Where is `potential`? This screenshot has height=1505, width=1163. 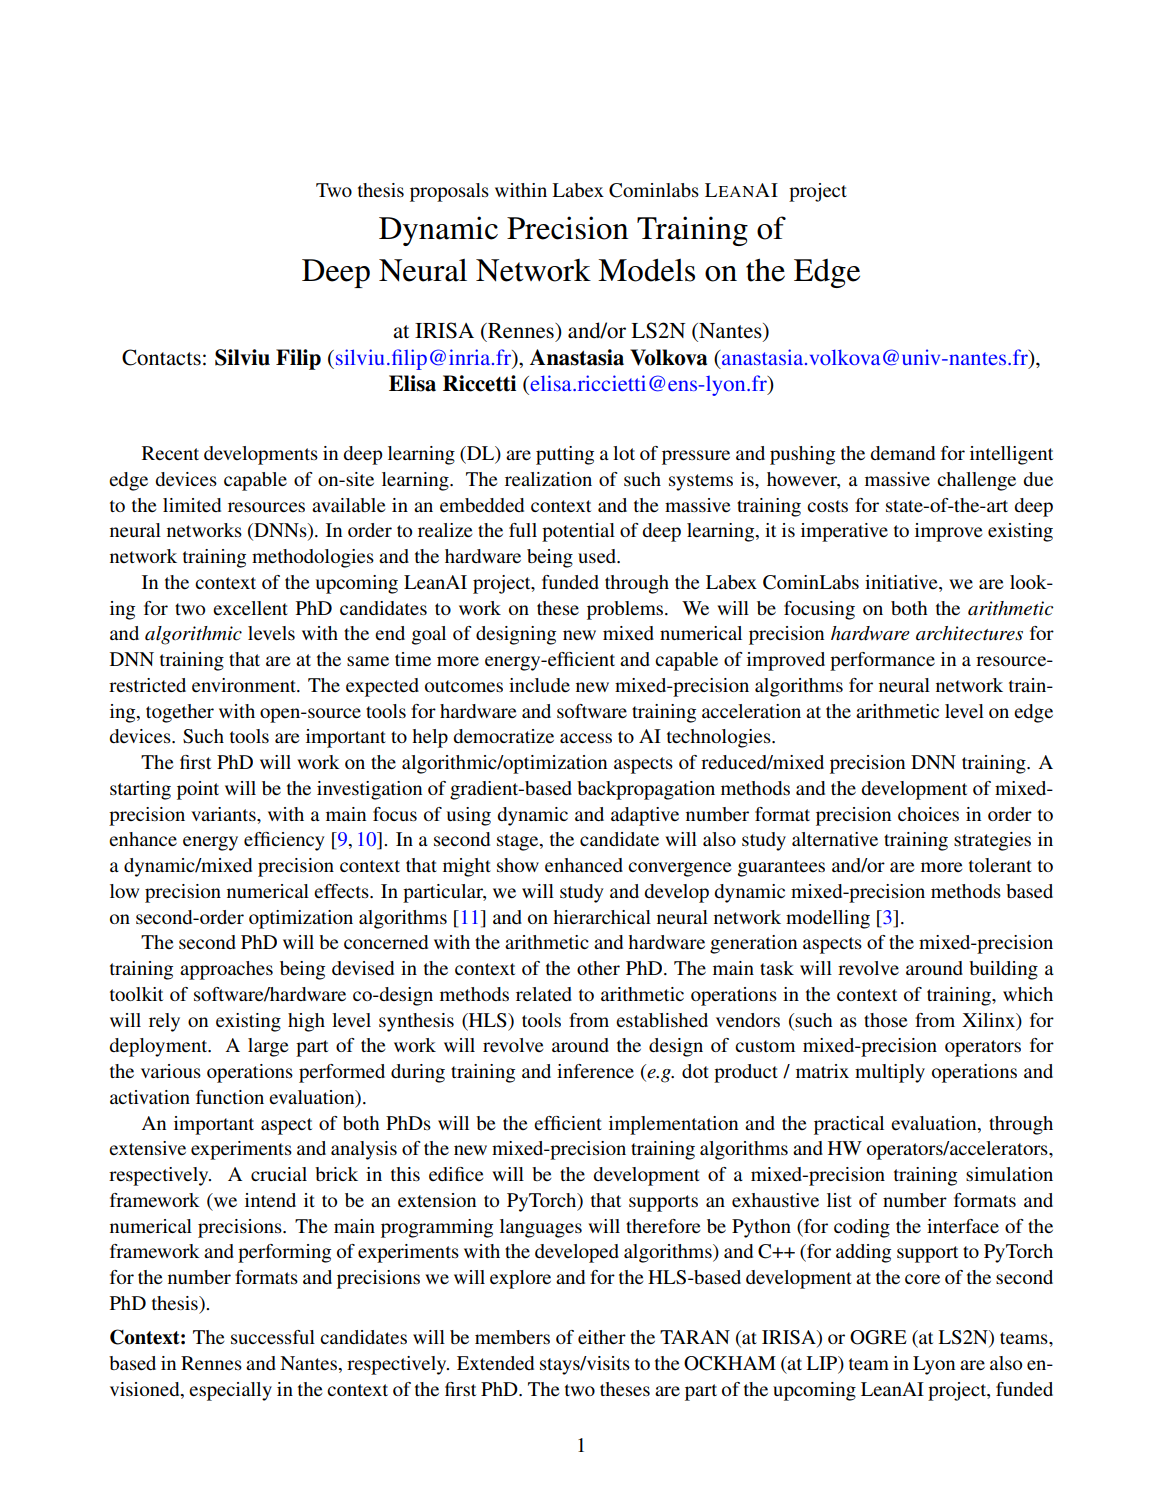 potential is located at coordinates (578, 532).
